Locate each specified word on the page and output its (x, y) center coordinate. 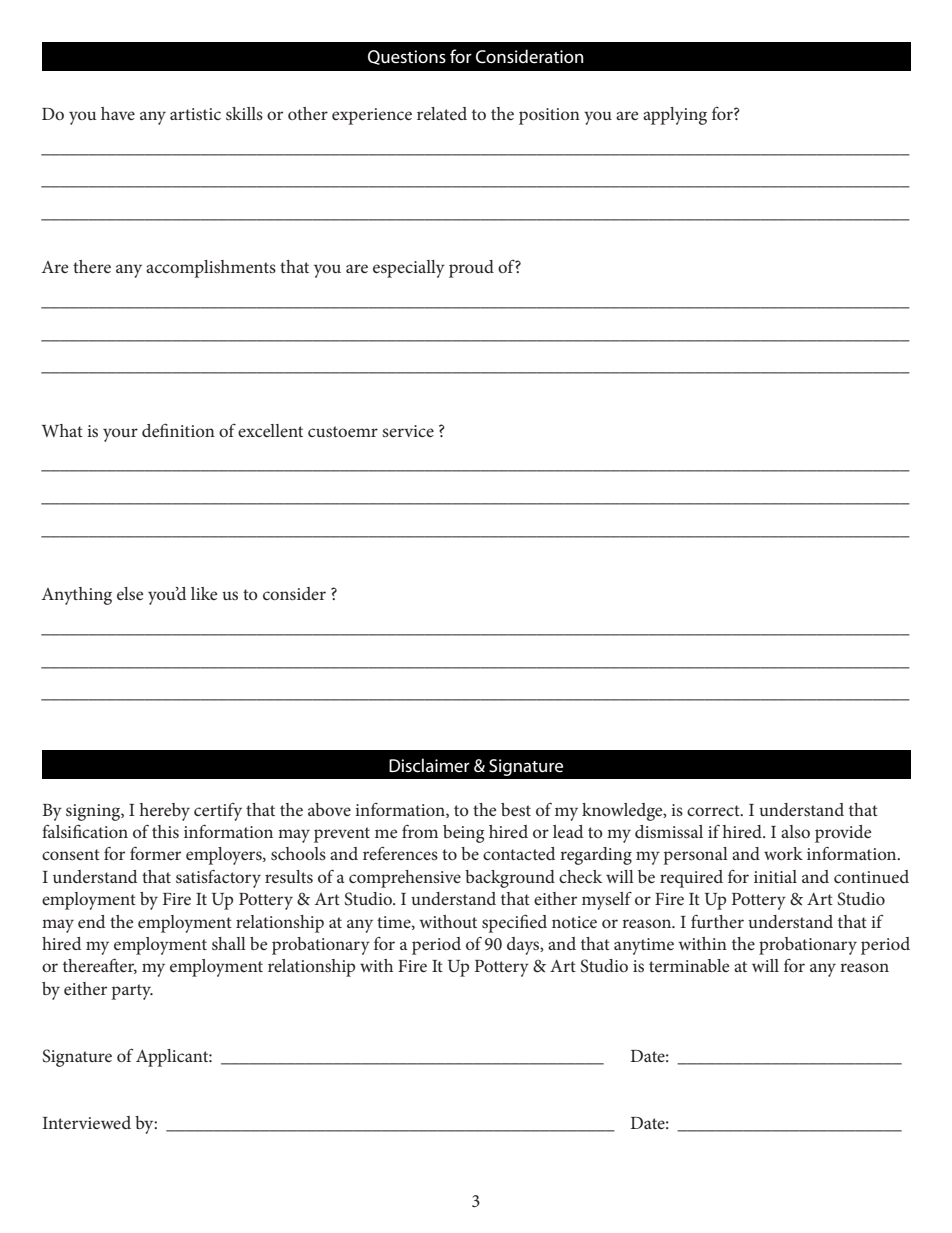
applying (675, 116)
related (442, 113)
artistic (195, 114)
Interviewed (87, 1122)
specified (514, 923)
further (717, 921)
